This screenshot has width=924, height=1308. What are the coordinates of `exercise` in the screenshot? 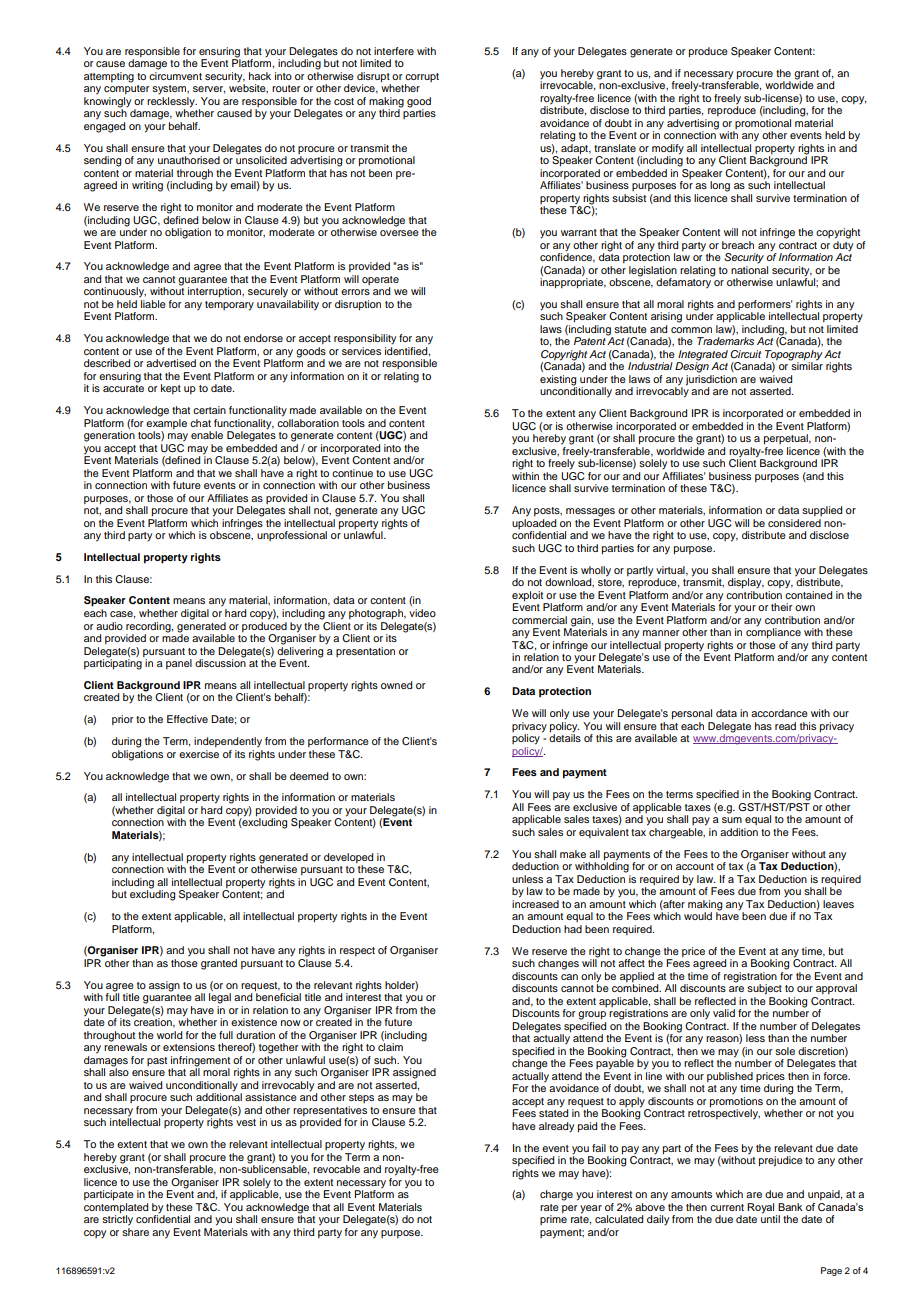 It's located at (199, 754).
